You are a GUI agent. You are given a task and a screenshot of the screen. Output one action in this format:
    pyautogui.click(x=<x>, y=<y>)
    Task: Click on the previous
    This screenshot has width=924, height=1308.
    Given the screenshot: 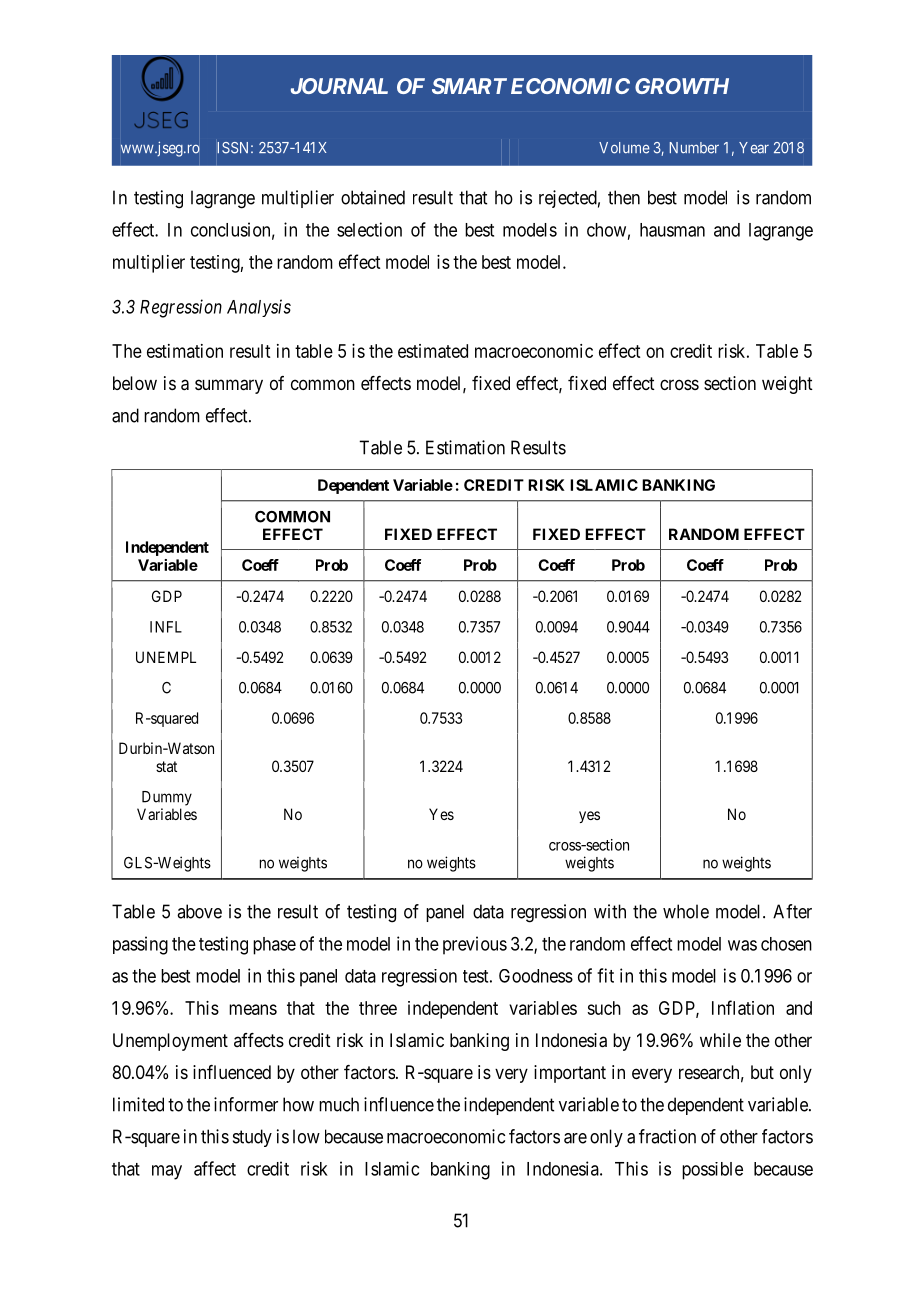 What is the action you would take?
    pyautogui.click(x=475, y=945)
